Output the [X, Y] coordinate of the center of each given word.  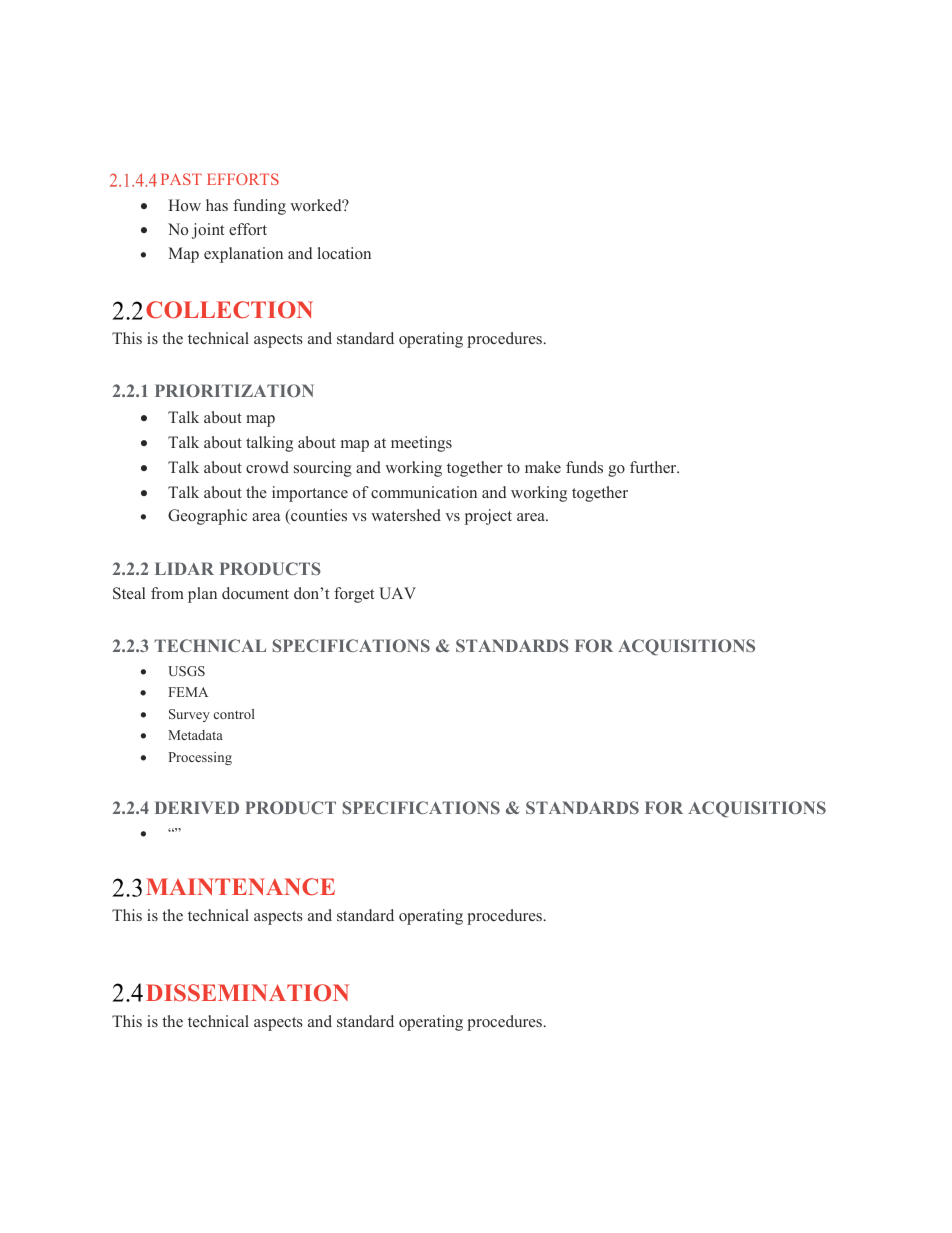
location [344, 253]
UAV [397, 593]
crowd [267, 467]
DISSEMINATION [247, 993]
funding [259, 207]
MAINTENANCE [240, 887]
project [488, 517]
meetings [421, 444]
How [184, 205]
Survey [189, 715]
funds [584, 467]
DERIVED [197, 807]
